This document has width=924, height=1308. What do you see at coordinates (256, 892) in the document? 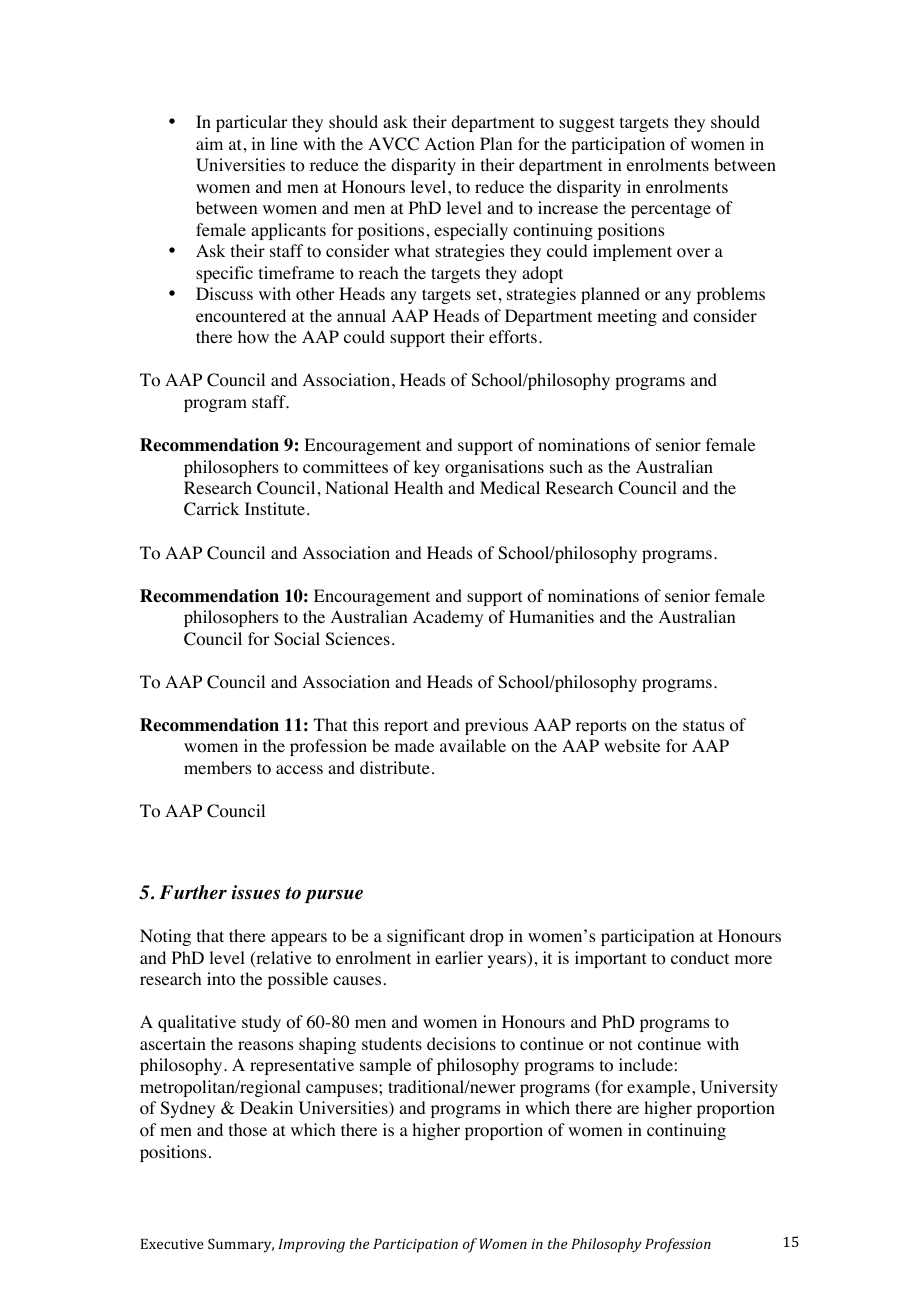
I see `issues` at bounding box center [256, 892].
